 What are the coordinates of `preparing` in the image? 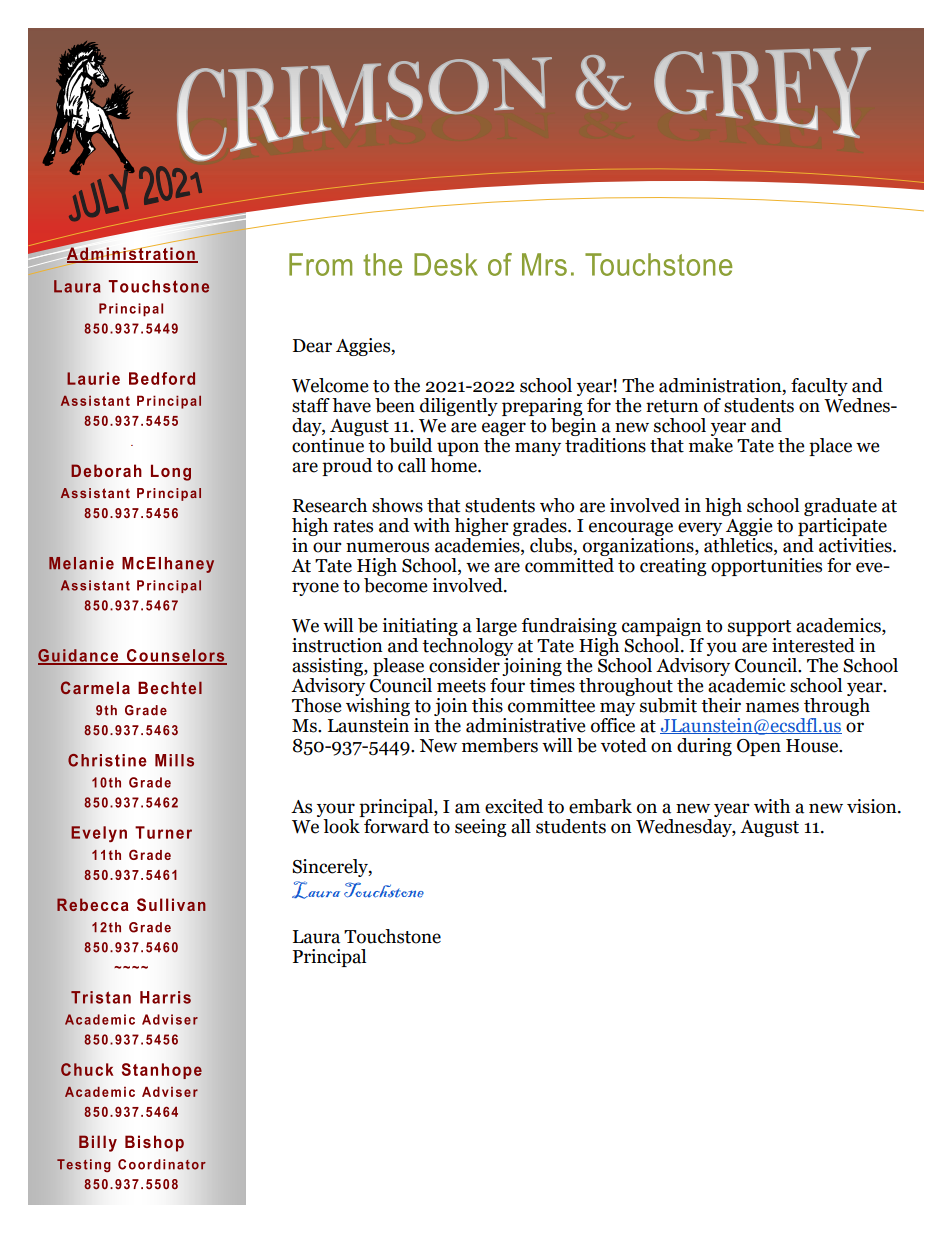 It's located at (542, 405).
